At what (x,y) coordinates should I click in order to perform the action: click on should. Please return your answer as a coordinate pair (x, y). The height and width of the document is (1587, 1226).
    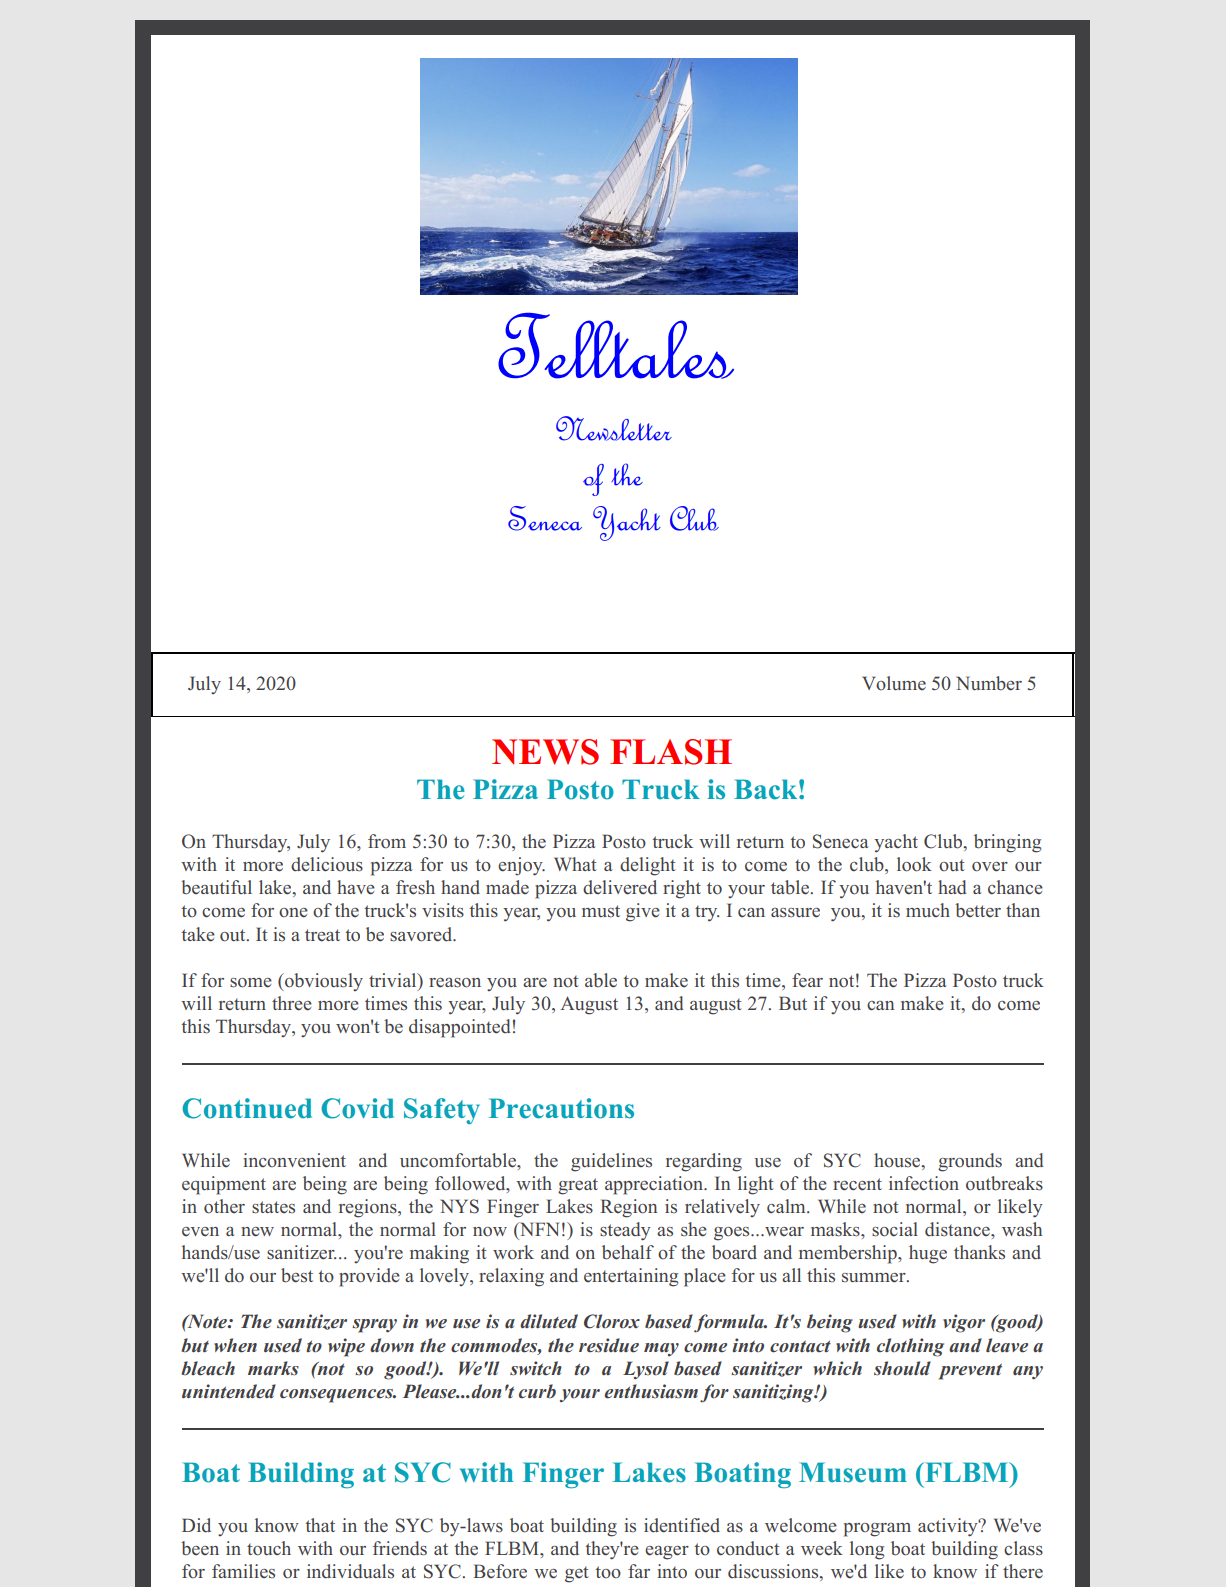
    Looking at the image, I should click on (902, 1368).
